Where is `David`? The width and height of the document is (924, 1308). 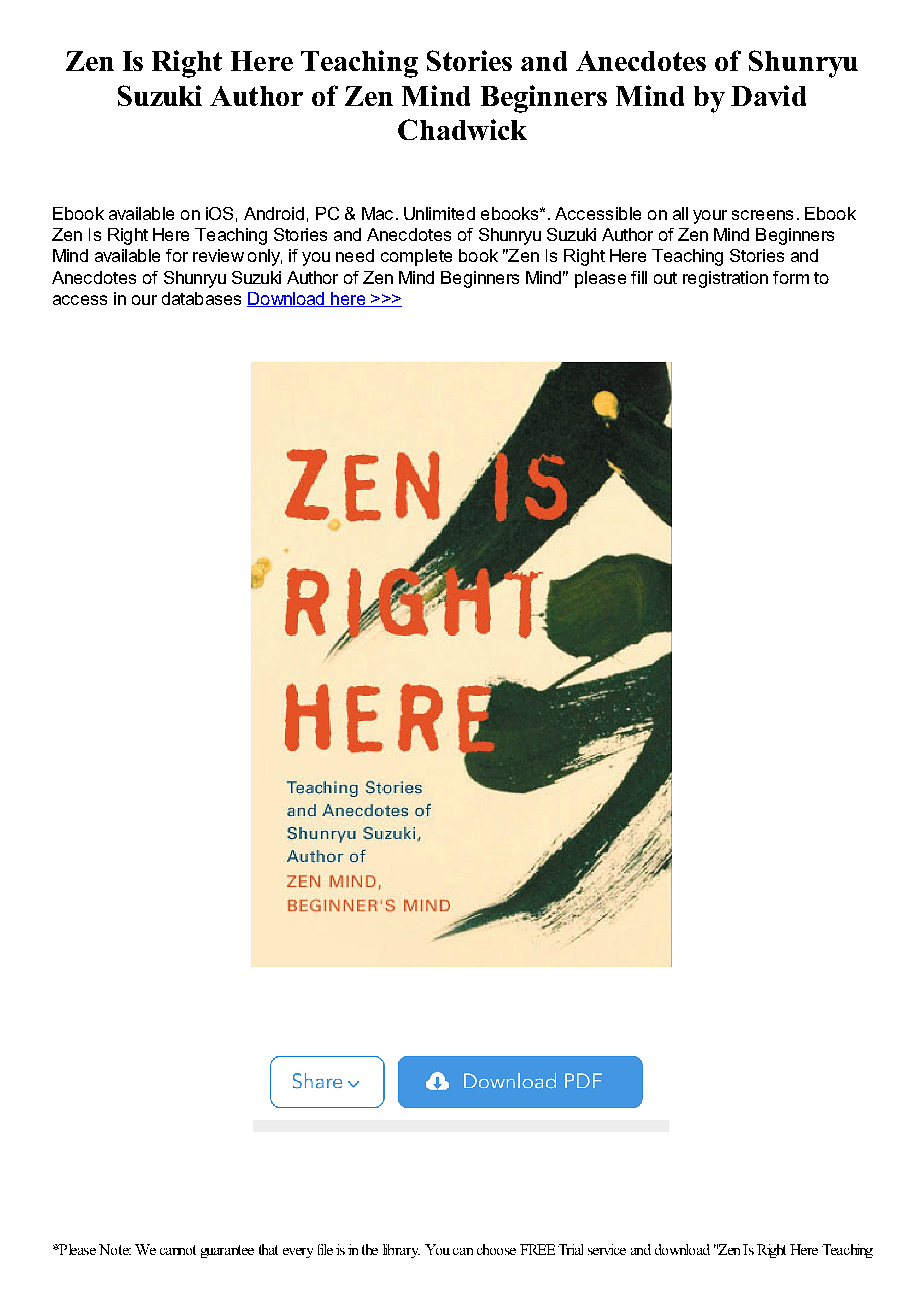 David is located at coordinates (768, 95).
